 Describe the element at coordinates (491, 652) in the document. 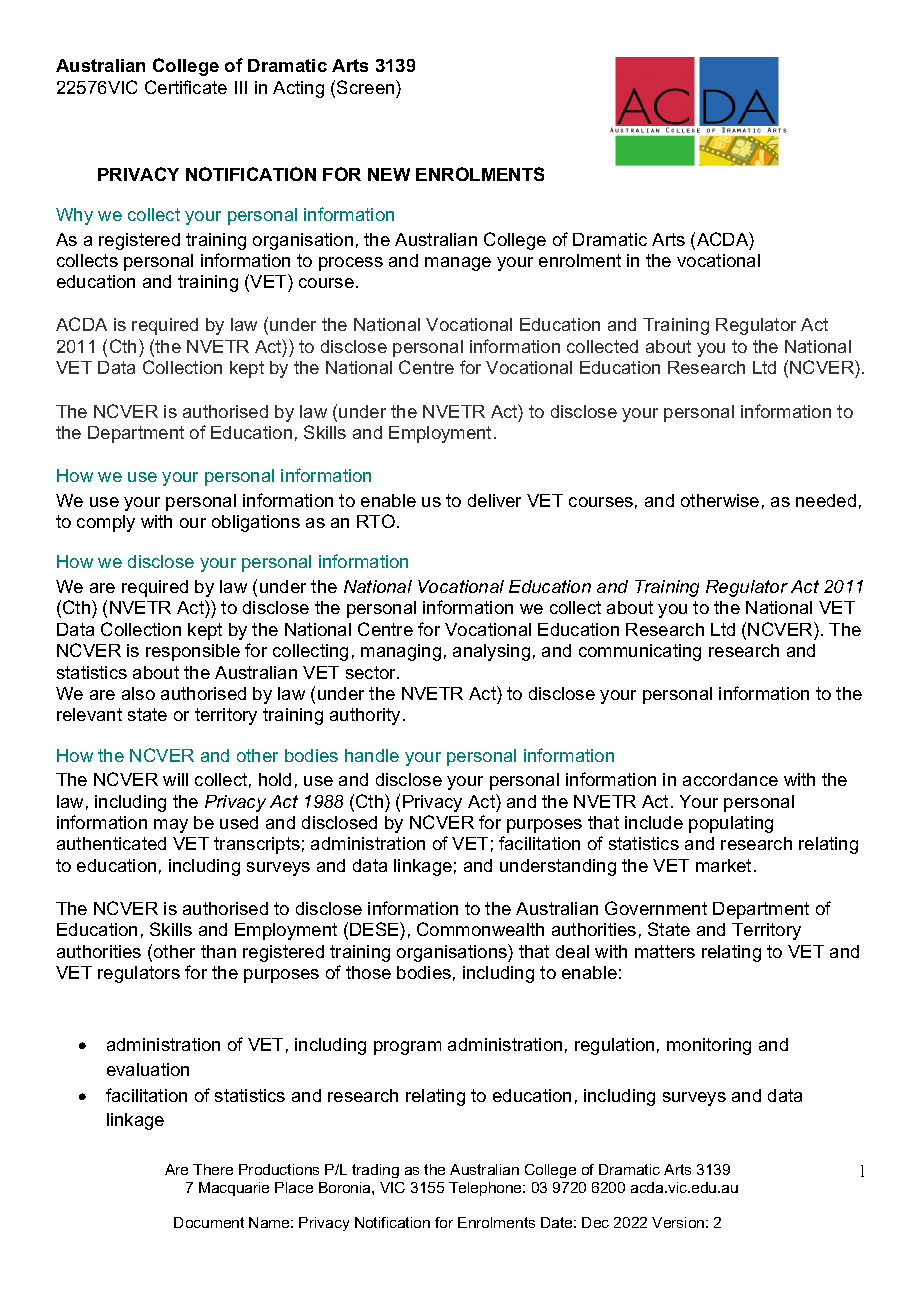

I see `analysing` at that location.
